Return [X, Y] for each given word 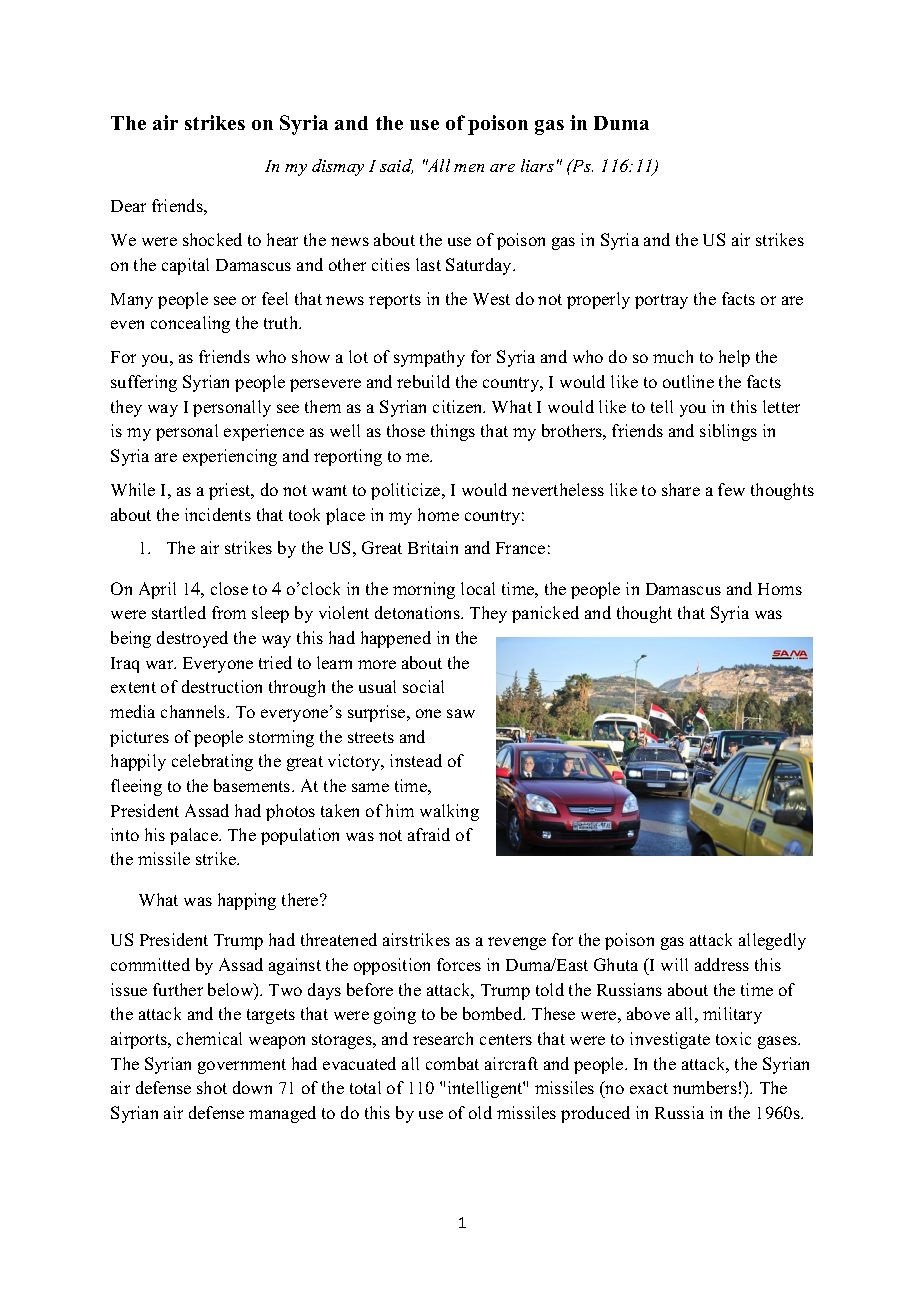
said [396, 166]
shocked [212, 239]
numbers [705, 1087]
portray [661, 301]
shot [212, 1087]
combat [452, 1063]
